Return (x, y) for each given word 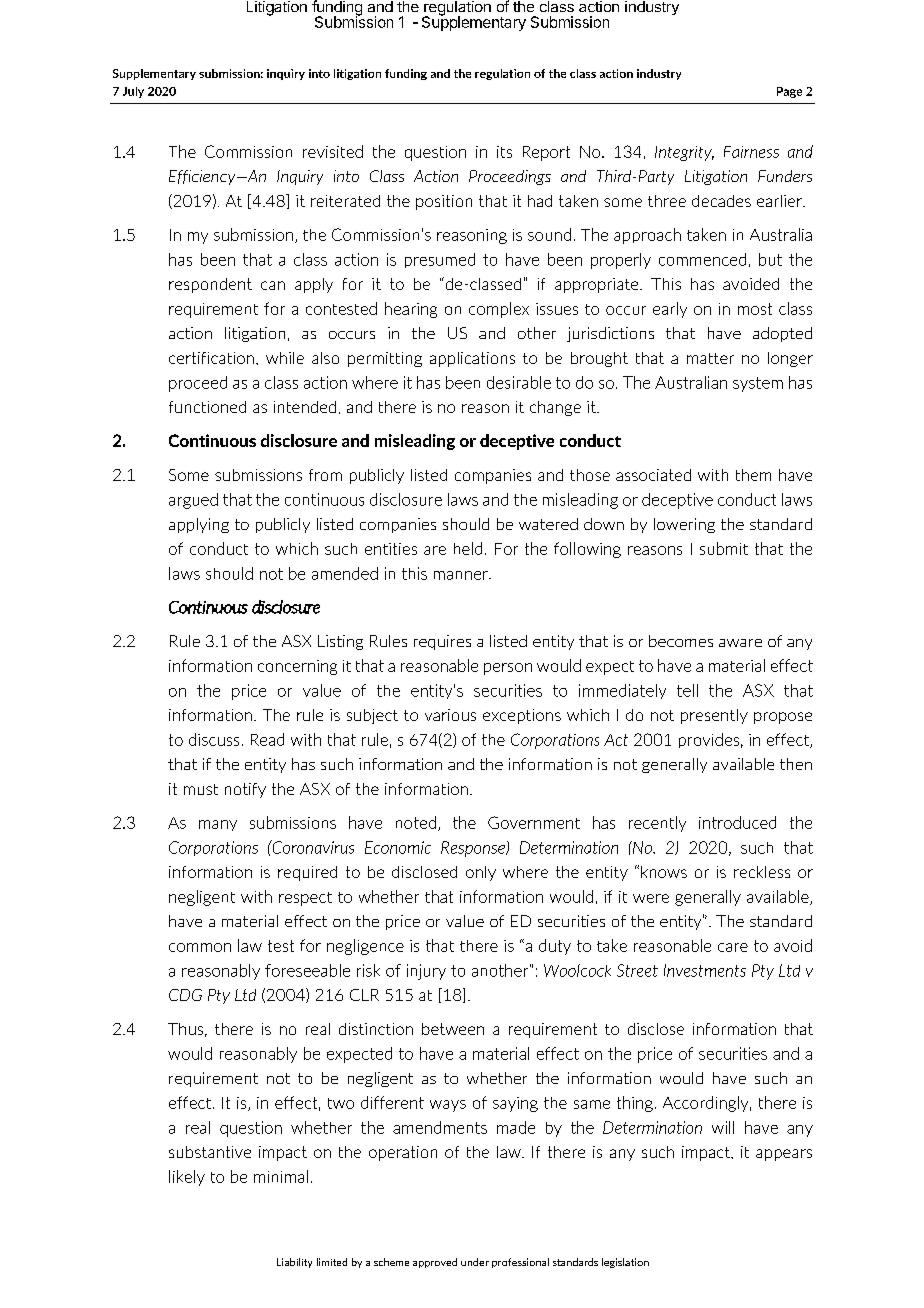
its (504, 152)
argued (193, 501)
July (133, 92)
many (218, 825)
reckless (762, 872)
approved (435, 1263)
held (468, 548)
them (753, 475)
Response (474, 849)
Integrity (684, 153)
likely (187, 1178)
